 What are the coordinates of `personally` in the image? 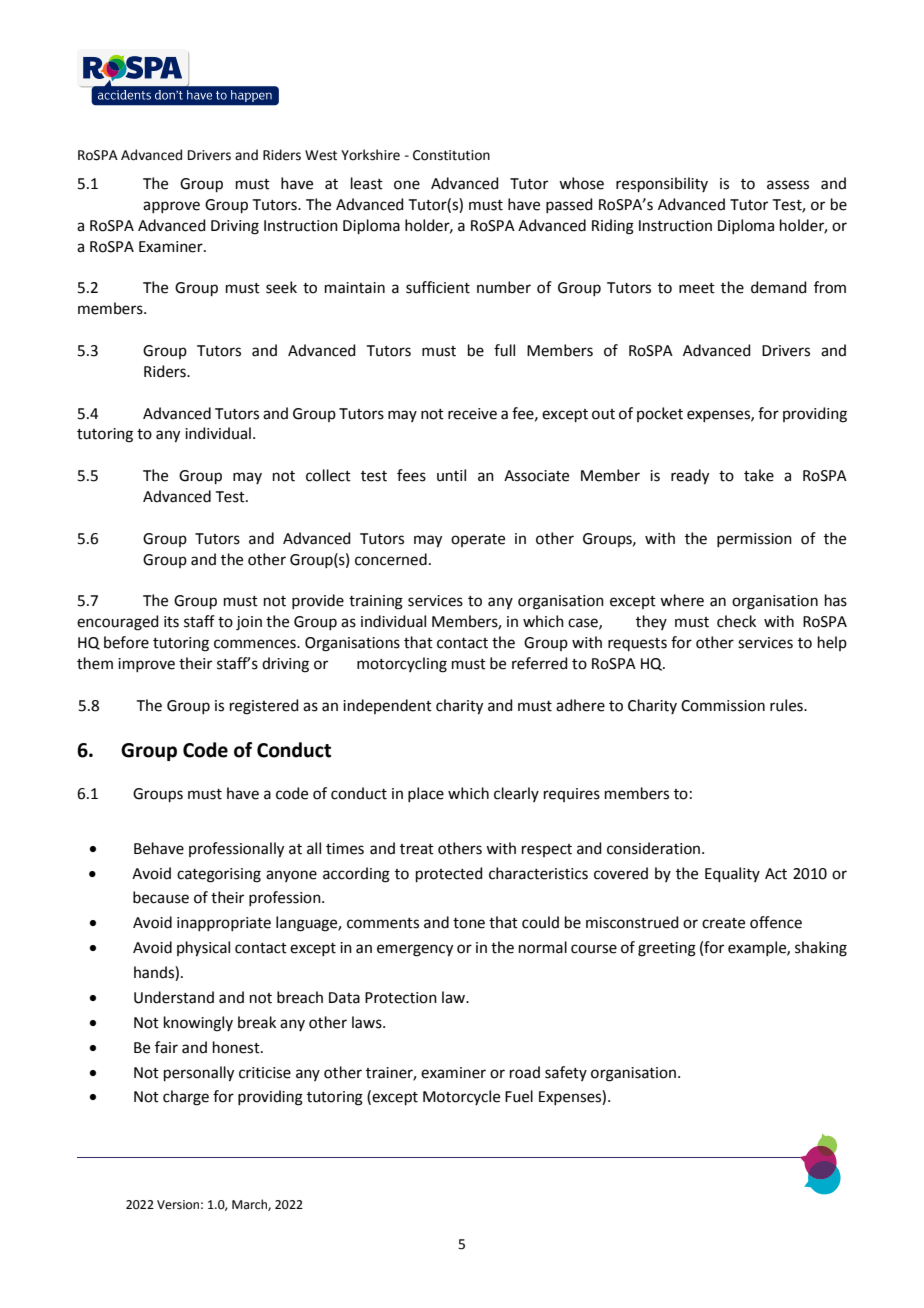 It's located at (199, 1074).
